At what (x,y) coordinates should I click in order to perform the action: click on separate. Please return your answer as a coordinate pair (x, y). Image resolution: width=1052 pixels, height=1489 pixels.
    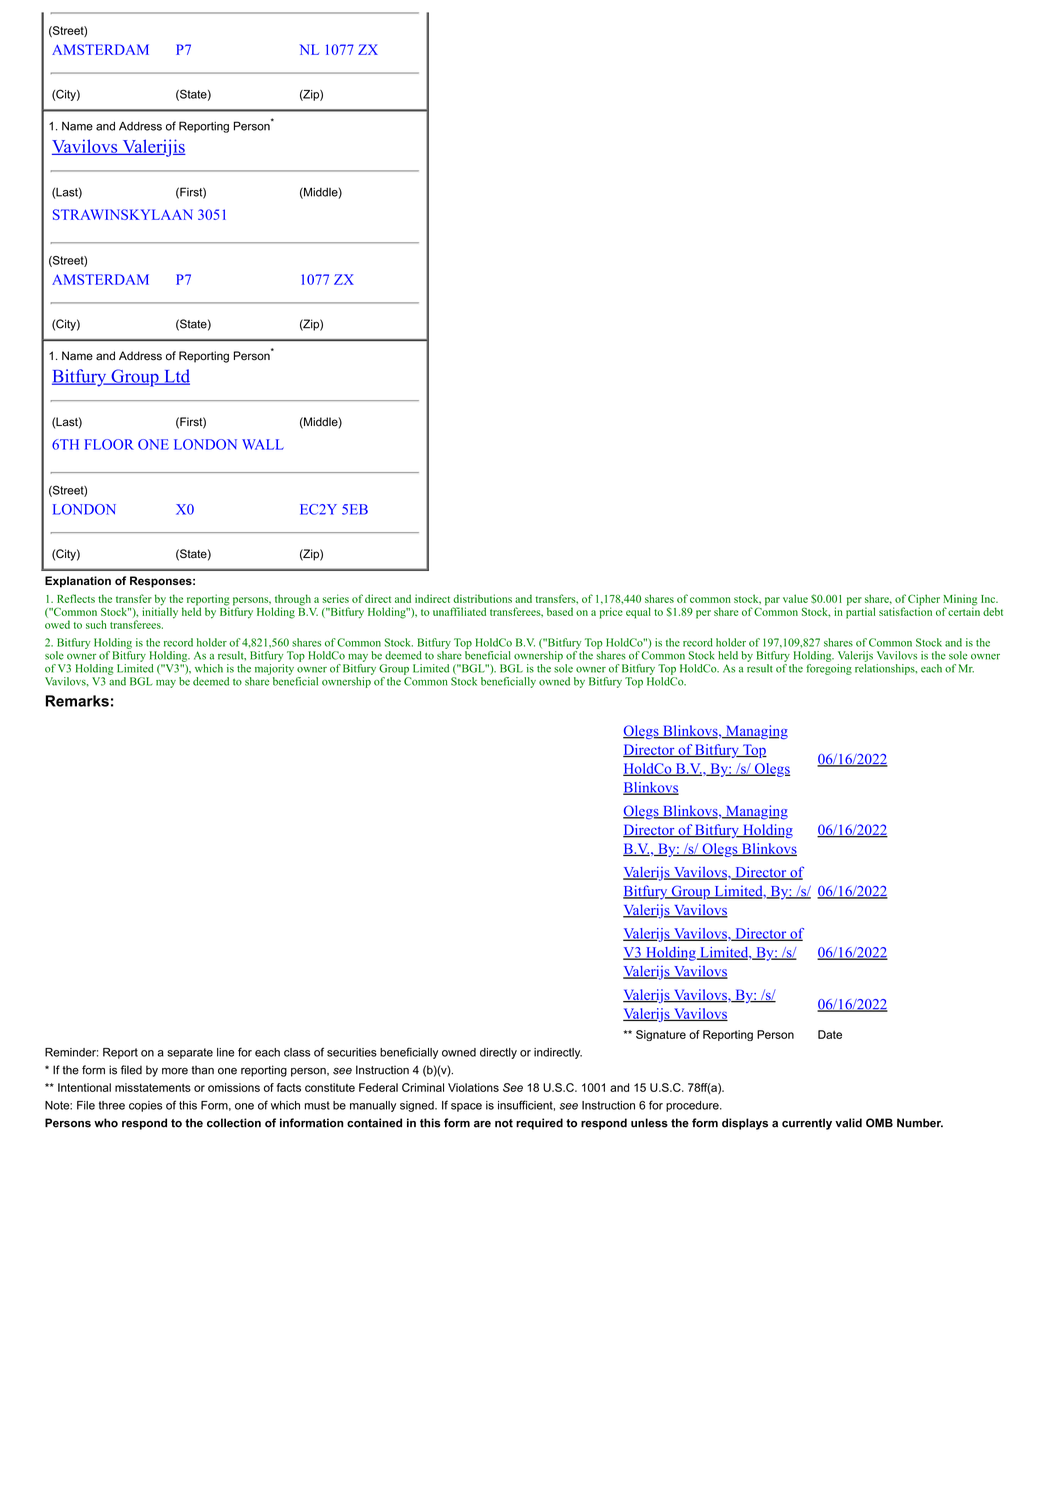
    Looking at the image, I should click on (190, 1053).
